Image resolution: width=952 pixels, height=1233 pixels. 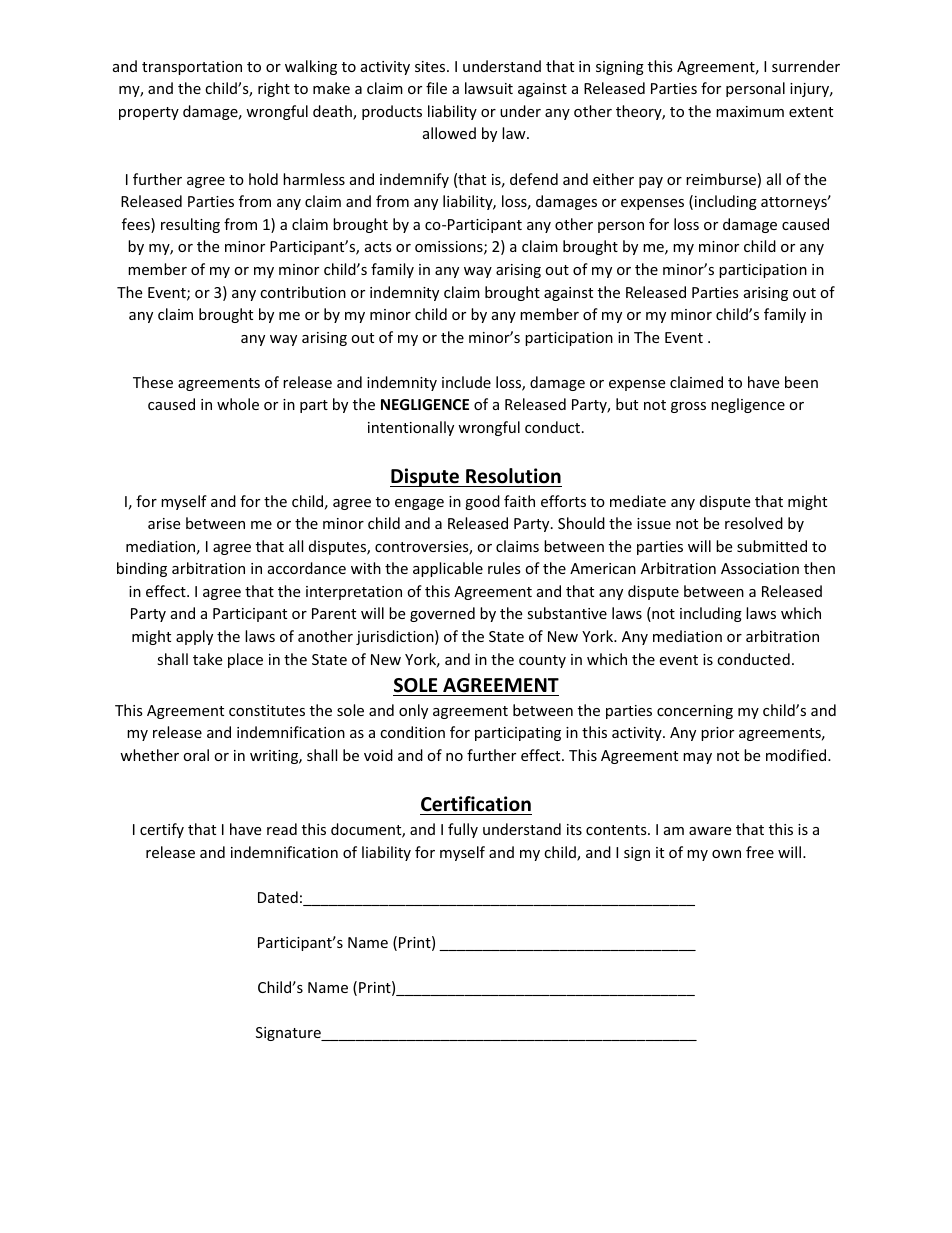 What do you see at coordinates (142, 569) in the screenshot?
I see `binding` at bounding box center [142, 569].
